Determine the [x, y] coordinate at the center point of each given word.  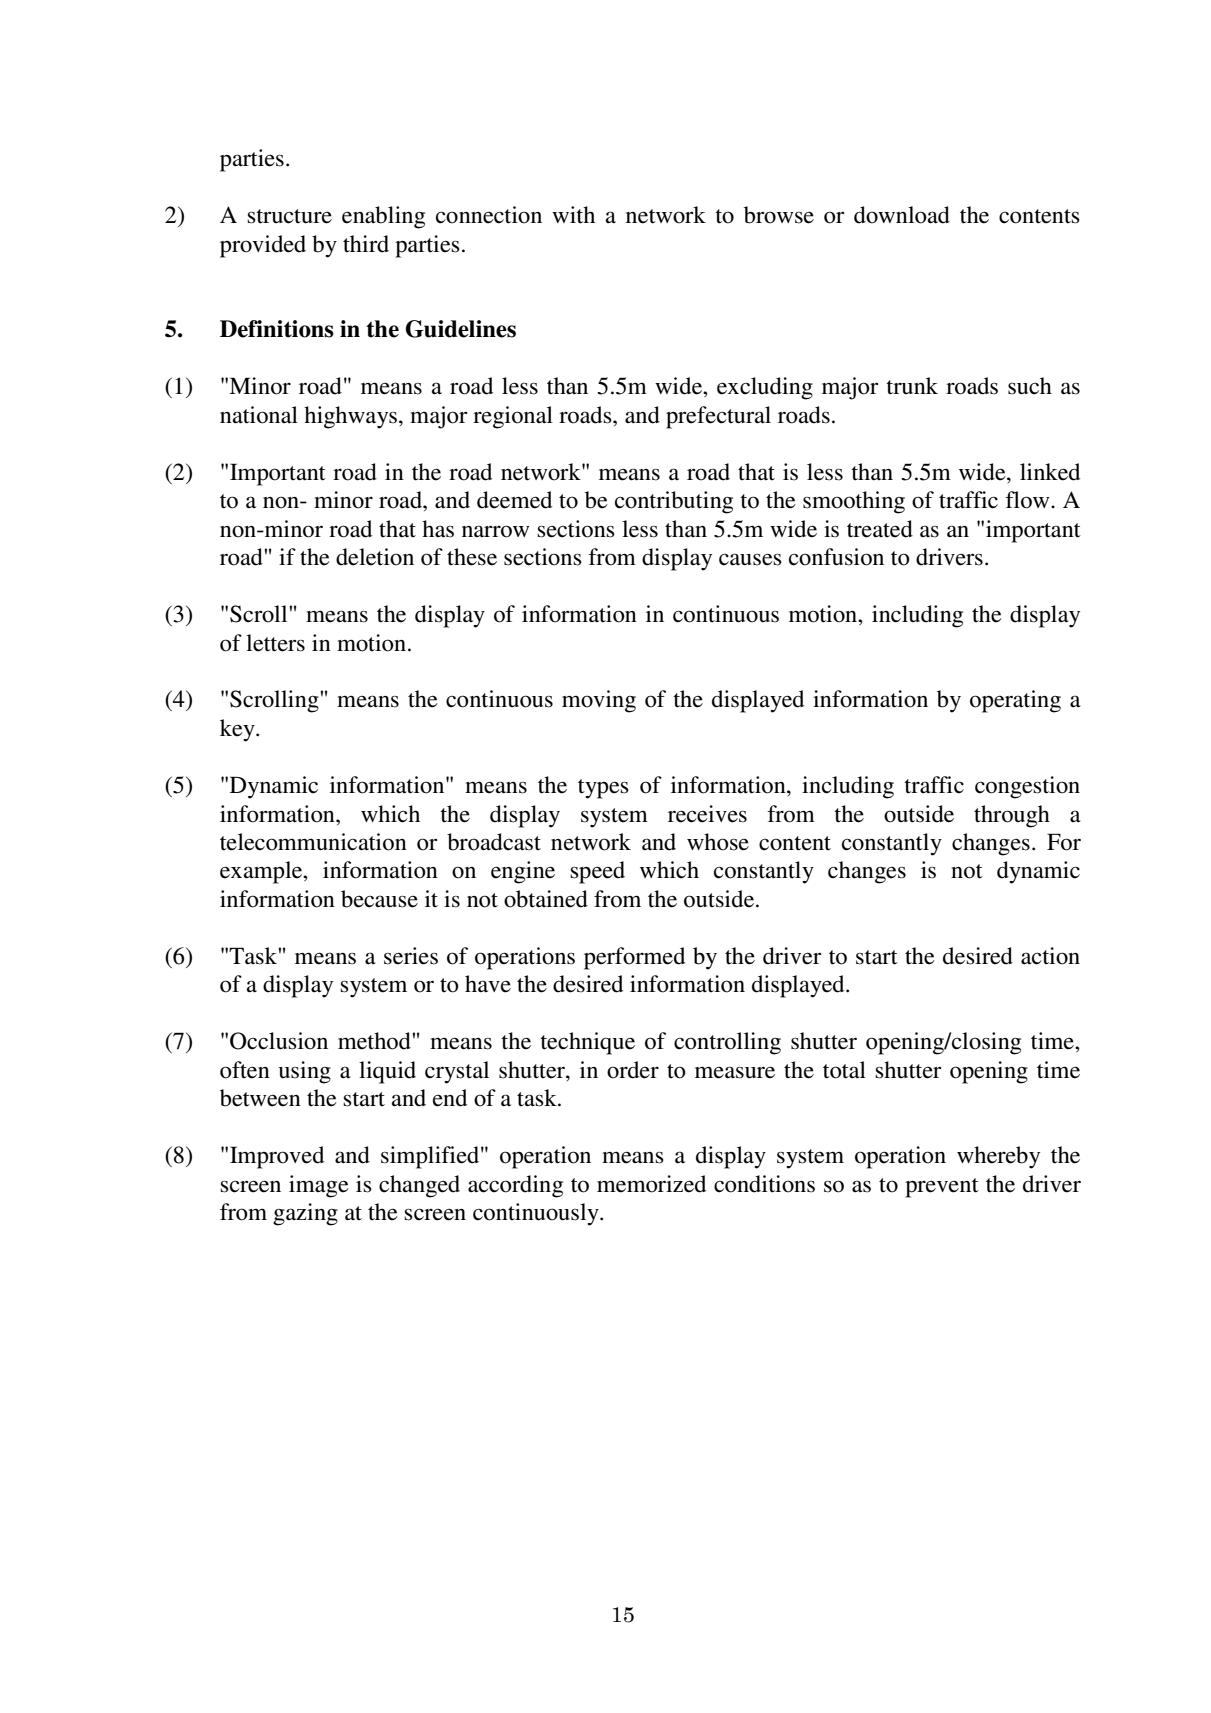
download [902, 215]
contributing [674, 502]
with [573, 215]
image [319, 1186]
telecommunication [313, 842]
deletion [375, 557]
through [1012, 816]
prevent [942, 1188]
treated [880, 529]
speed [598, 872]
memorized [651, 1184]
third [366, 244]
